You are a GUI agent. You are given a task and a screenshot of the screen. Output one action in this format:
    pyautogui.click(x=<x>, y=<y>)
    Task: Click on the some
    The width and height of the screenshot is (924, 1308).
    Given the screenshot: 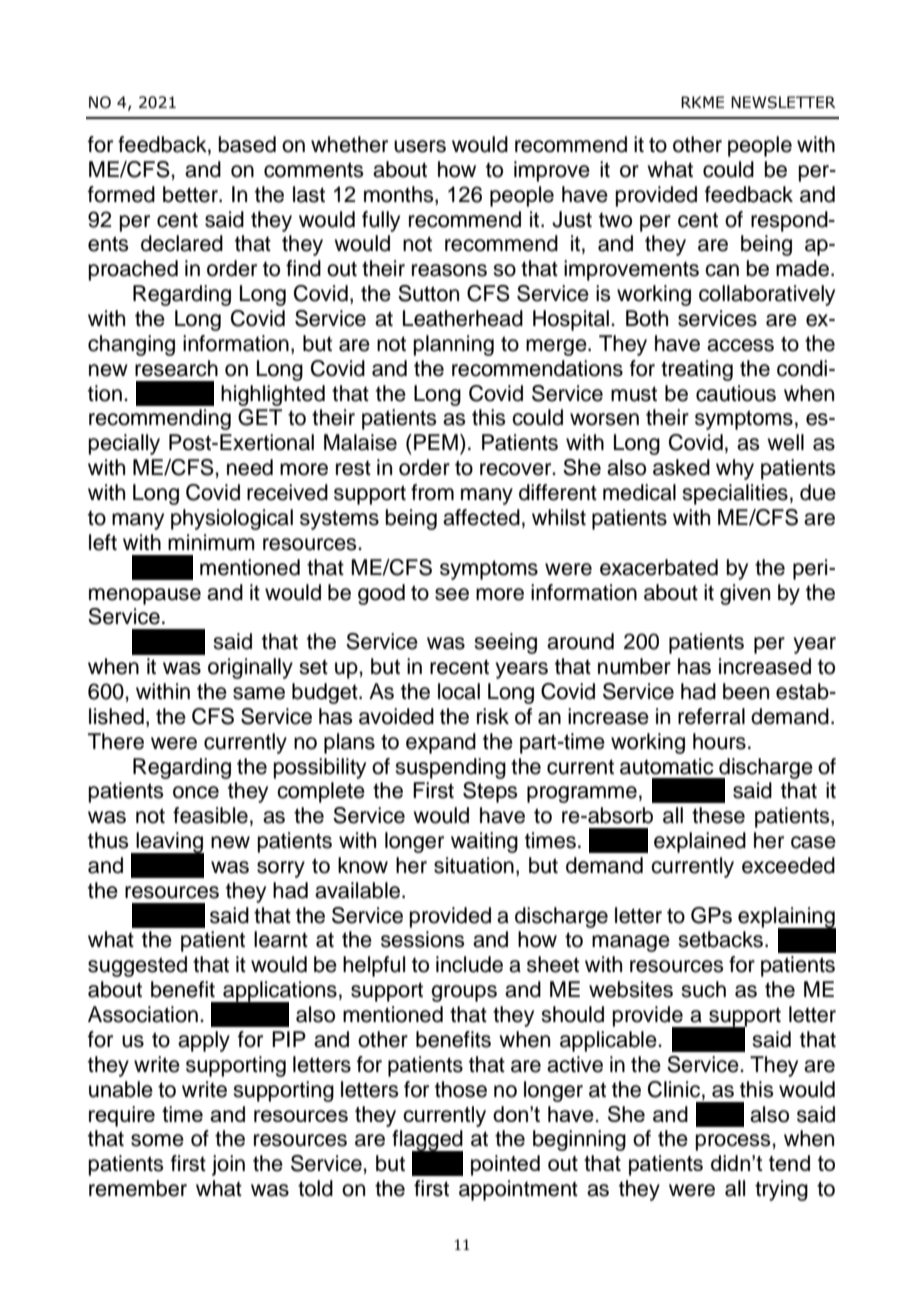 What is the action you would take?
    pyautogui.click(x=157, y=1140)
